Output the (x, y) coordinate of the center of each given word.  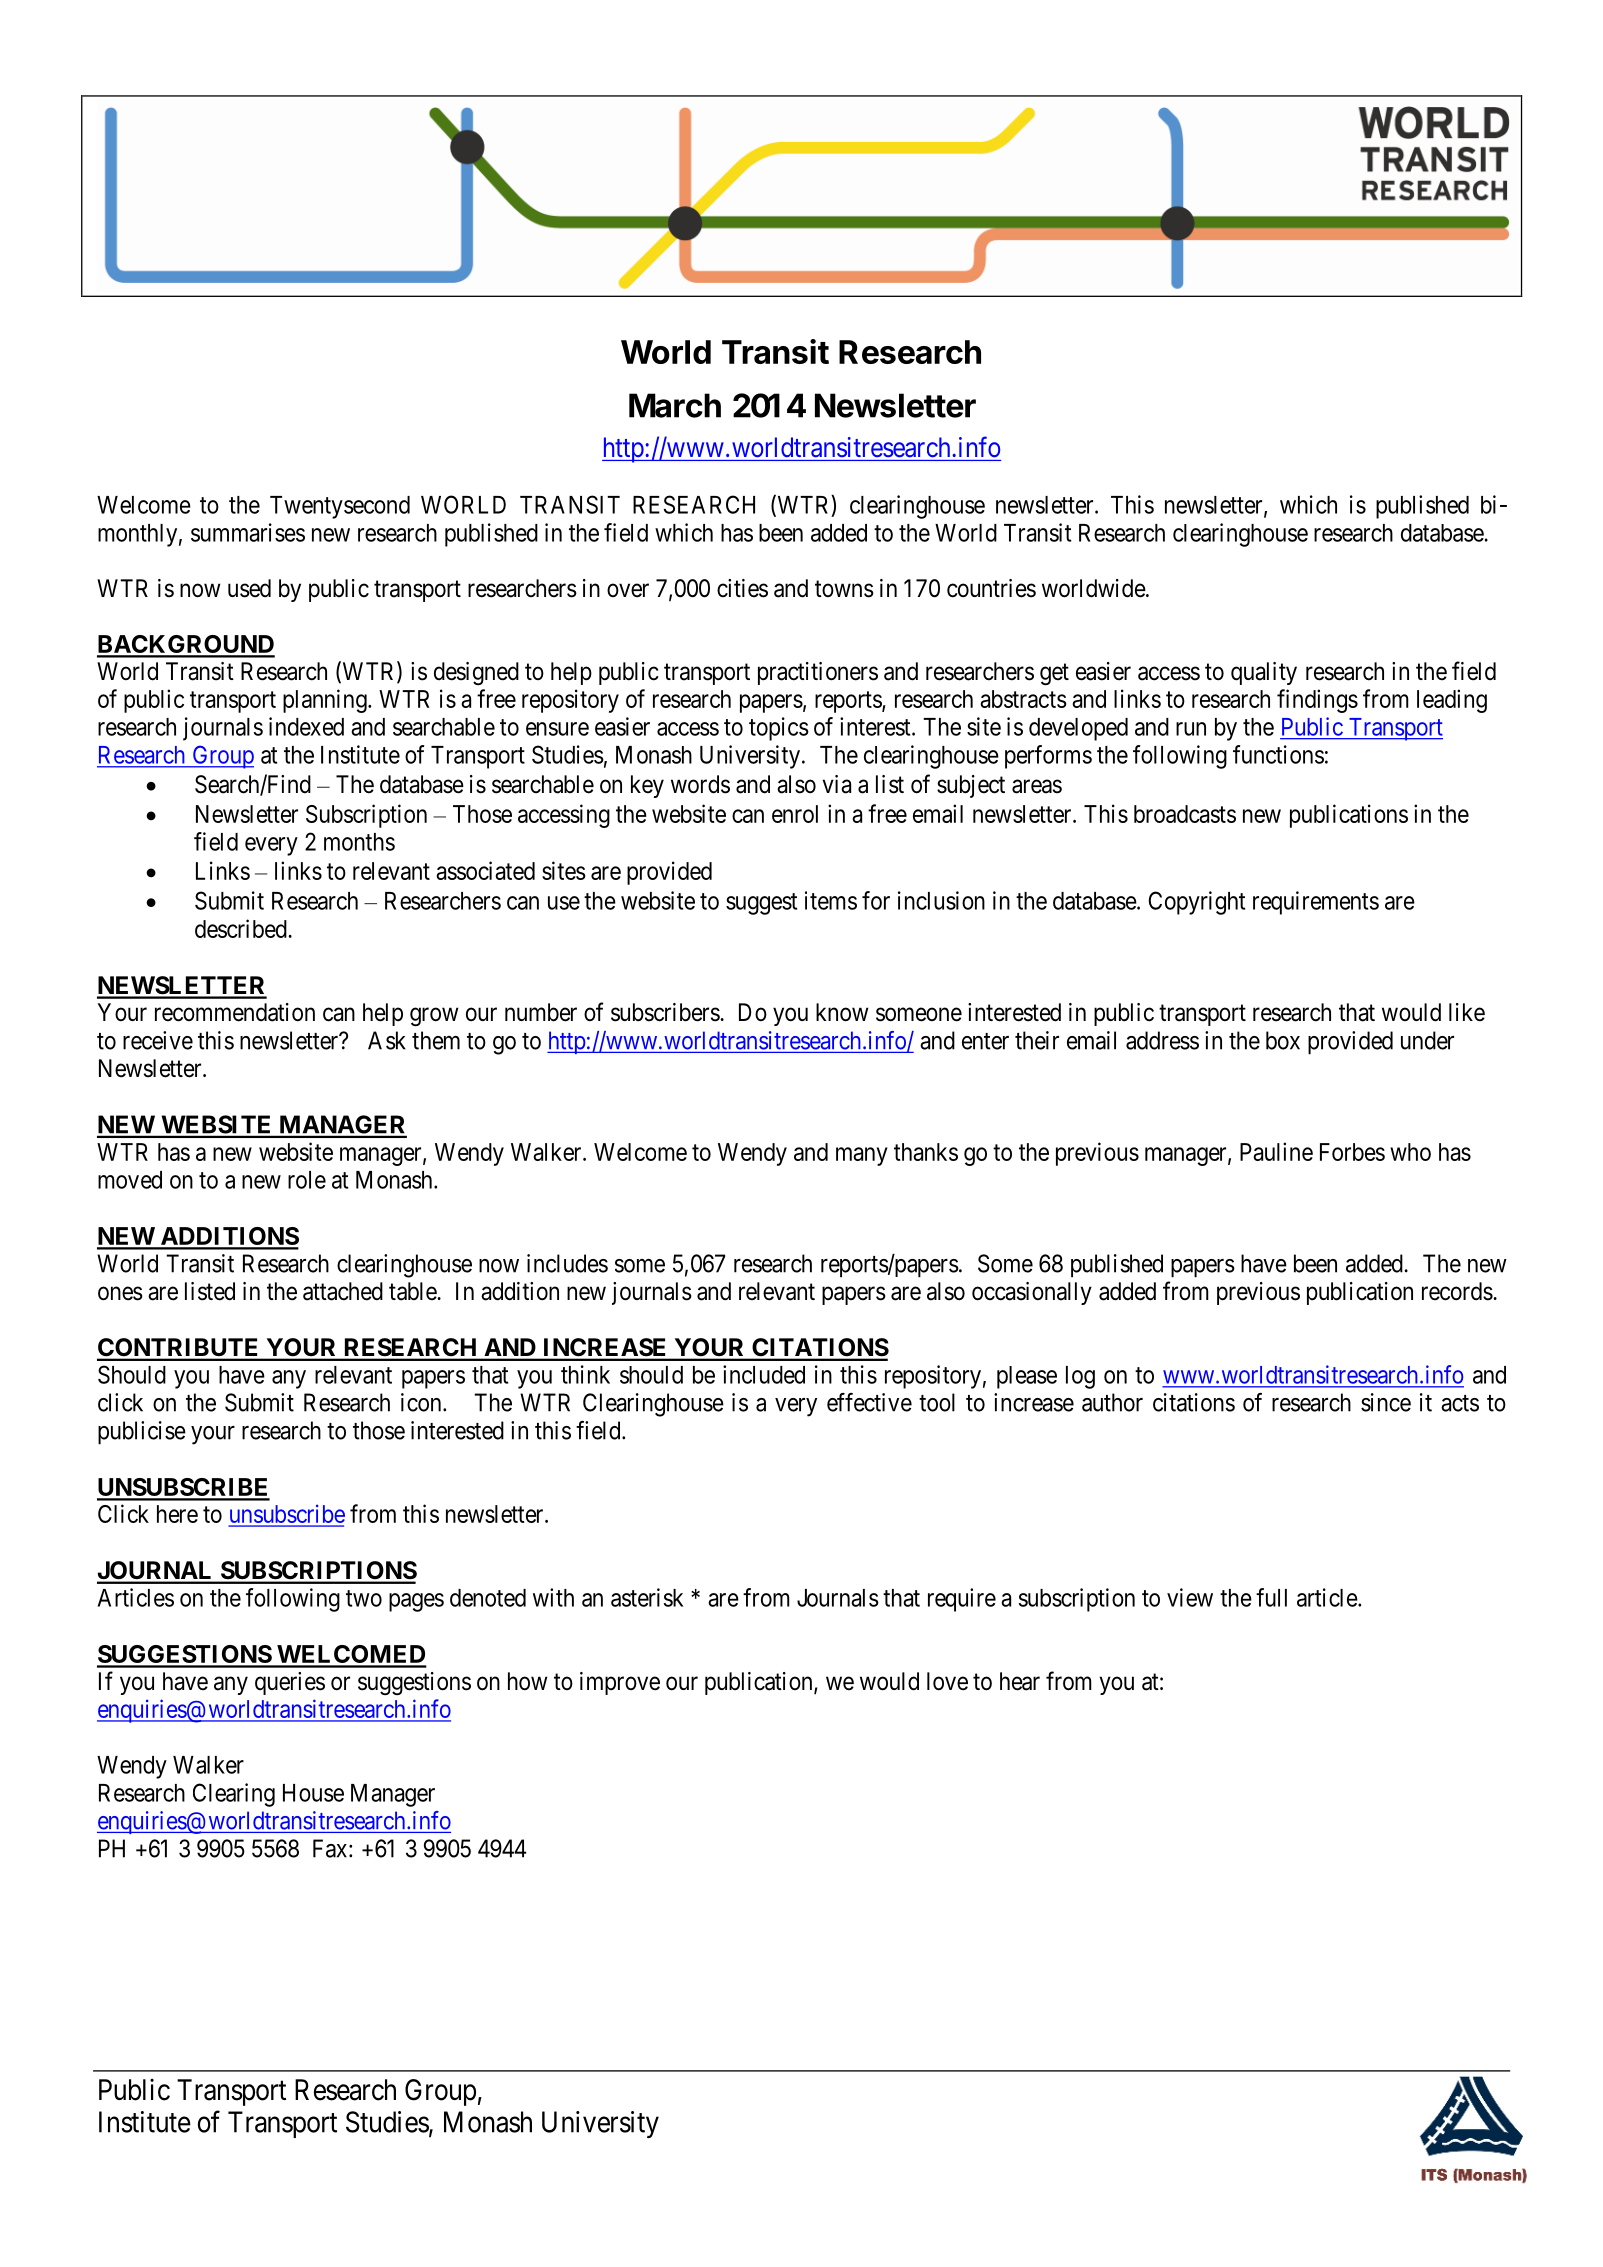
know (842, 1012)
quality (1264, 673)
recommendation (235, 1012)
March (675, 405)
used (249, 588)
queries (290, 1683)
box (1283, 1040)
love (947, 1681)
